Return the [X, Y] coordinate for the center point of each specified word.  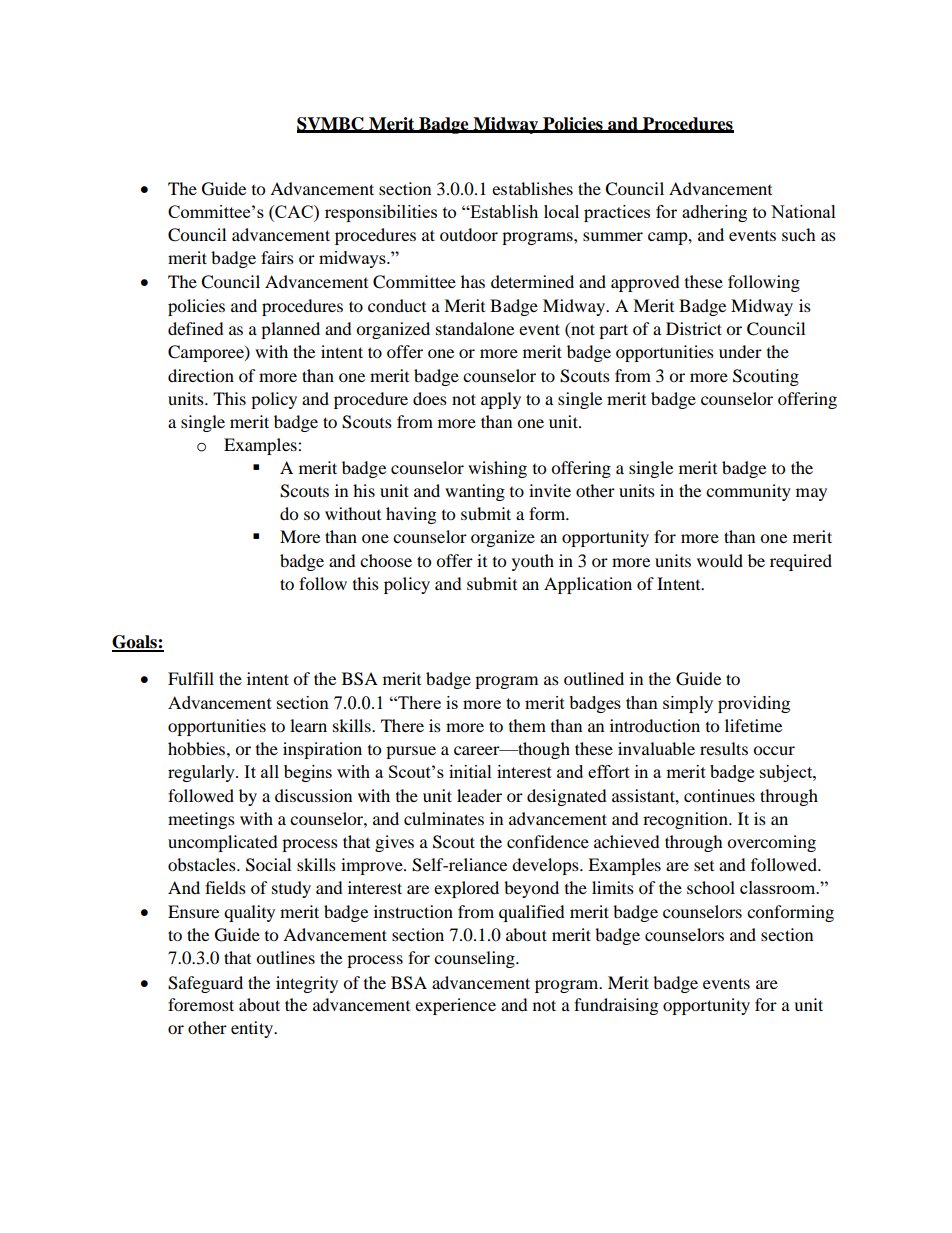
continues [719, 795]
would [720, 560]
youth [533, 562]
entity [253, 1029]
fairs [277, 257]
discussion [313, 795]
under [740, 351]
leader [479, 795]
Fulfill [191, 678]
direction [201, 375]
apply [501, 400]
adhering [714, 213]
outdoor [469, 234]
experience [455, 1006]
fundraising [616, 1006]
